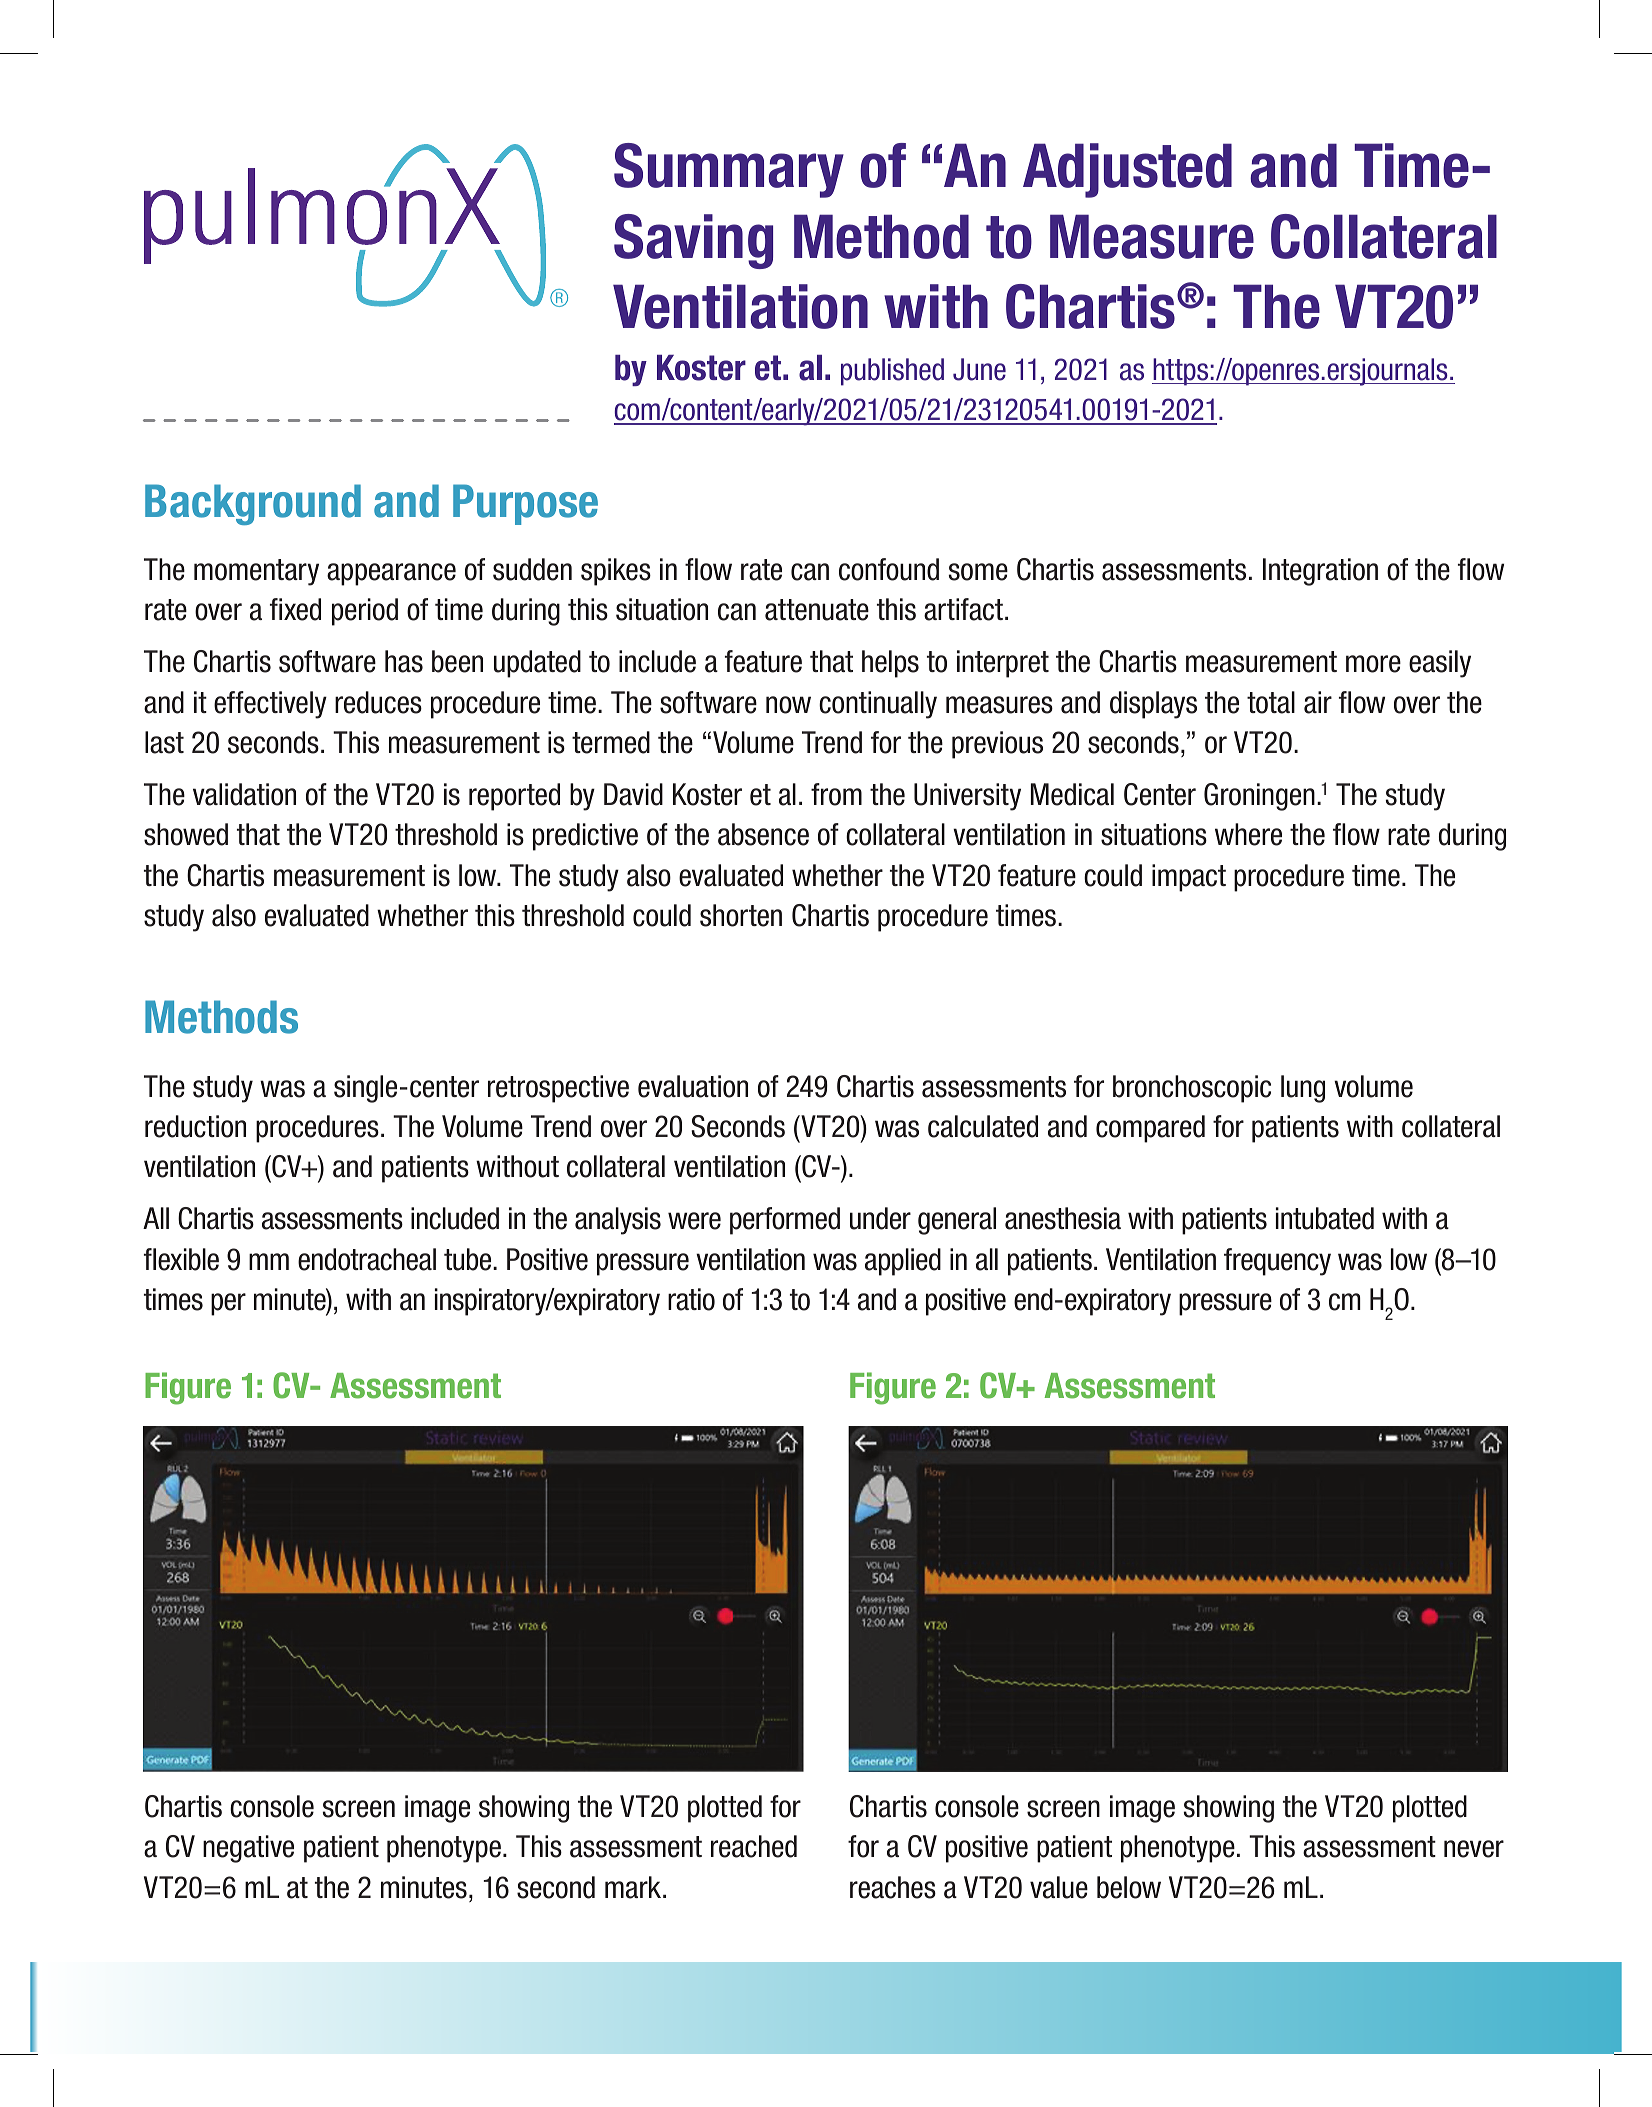  What do you see at coordinates (248, 1849) in the document?
I see `negative` at bounding box center [248, 1849].
